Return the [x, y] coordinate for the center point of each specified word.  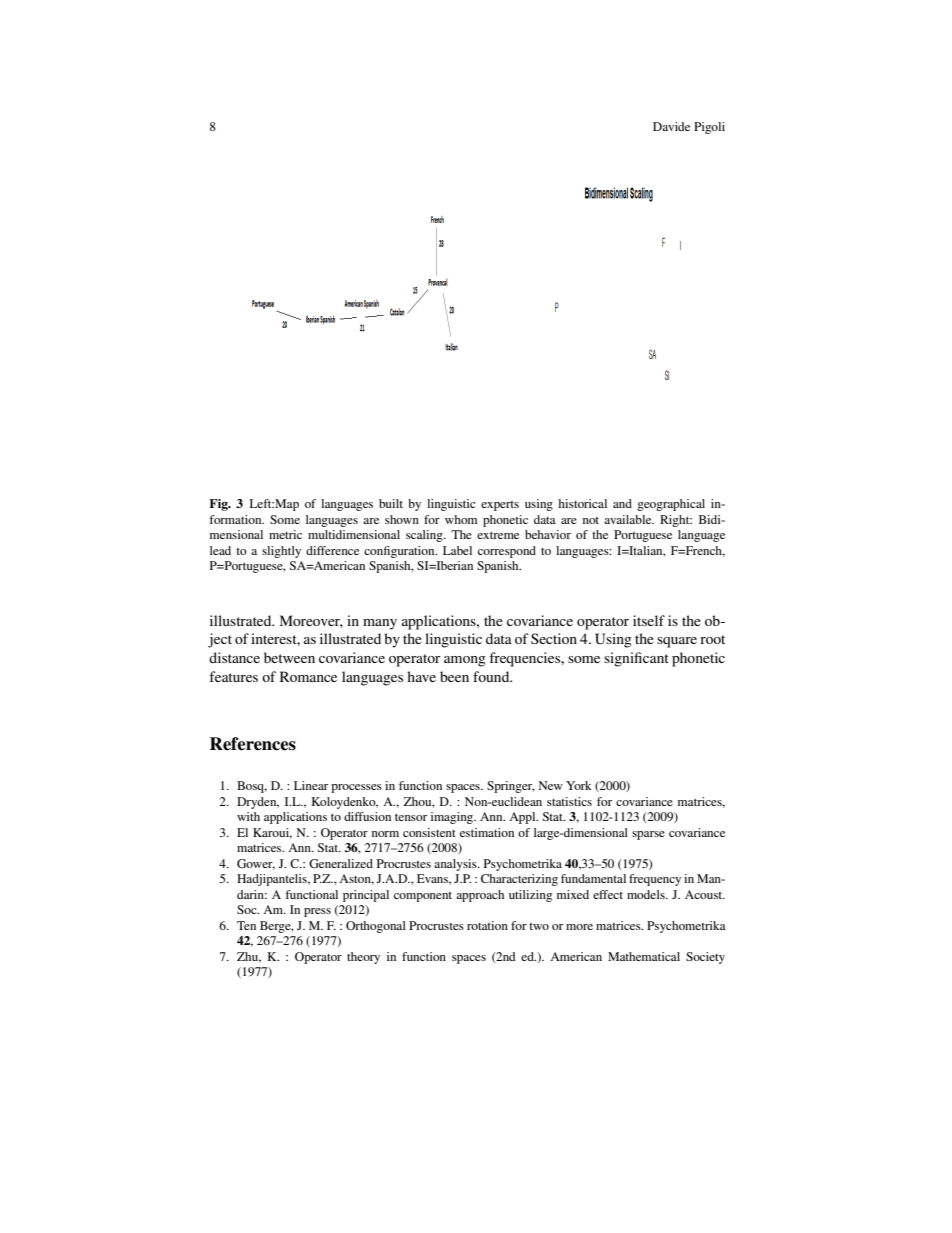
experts [500, 506]
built [391, 503]
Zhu [249, 957]
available [629, 519]
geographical [671, 505]
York [579, 785]
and [622, 503]
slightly [281, 552]
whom [461, 519]
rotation [487, 925]
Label [457, 550]
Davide [671, 126]
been [454, 676]
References [253, 744]
